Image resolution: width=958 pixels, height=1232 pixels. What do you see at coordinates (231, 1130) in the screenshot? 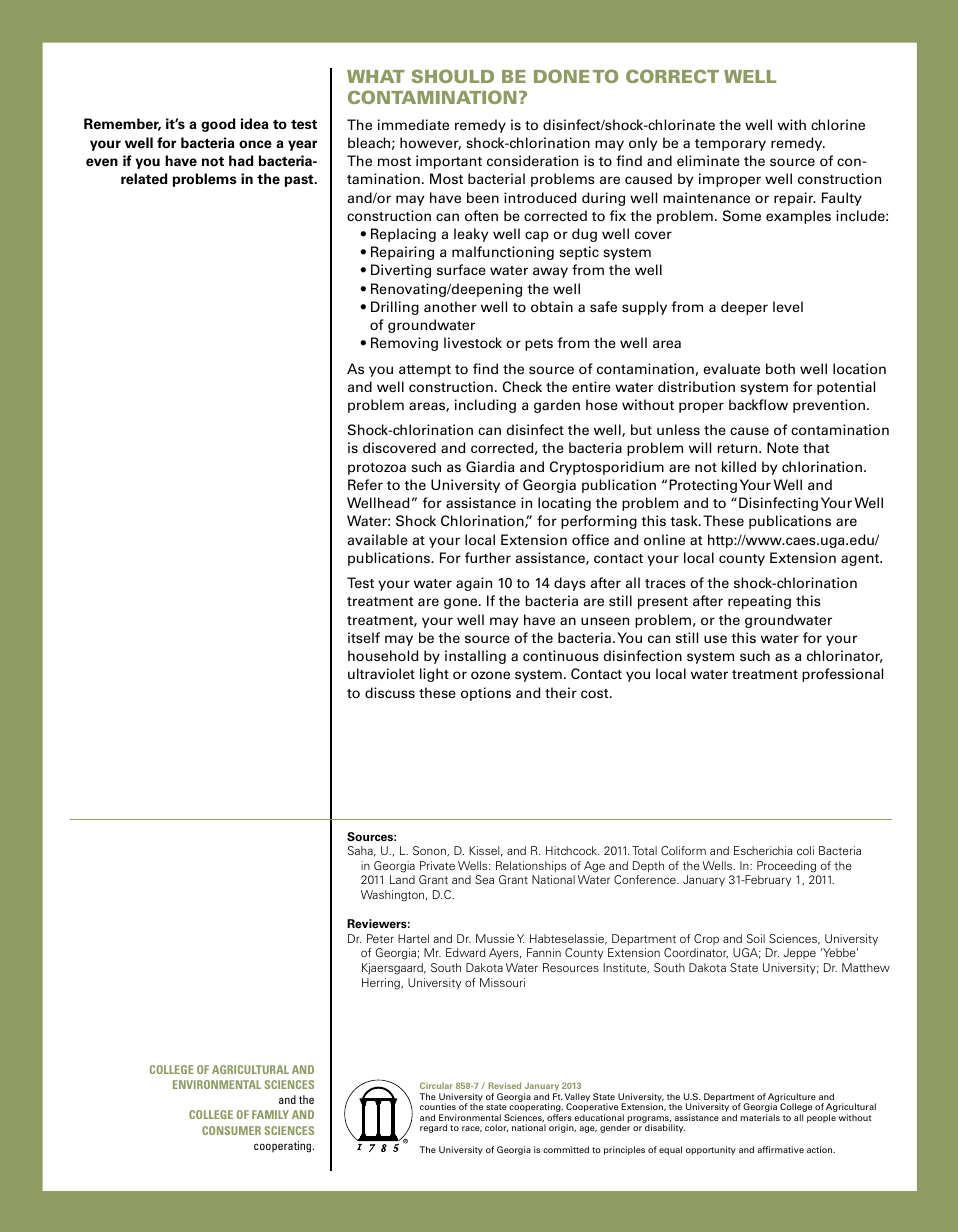
I see `consumer` at bounding box center [231, 1130].
